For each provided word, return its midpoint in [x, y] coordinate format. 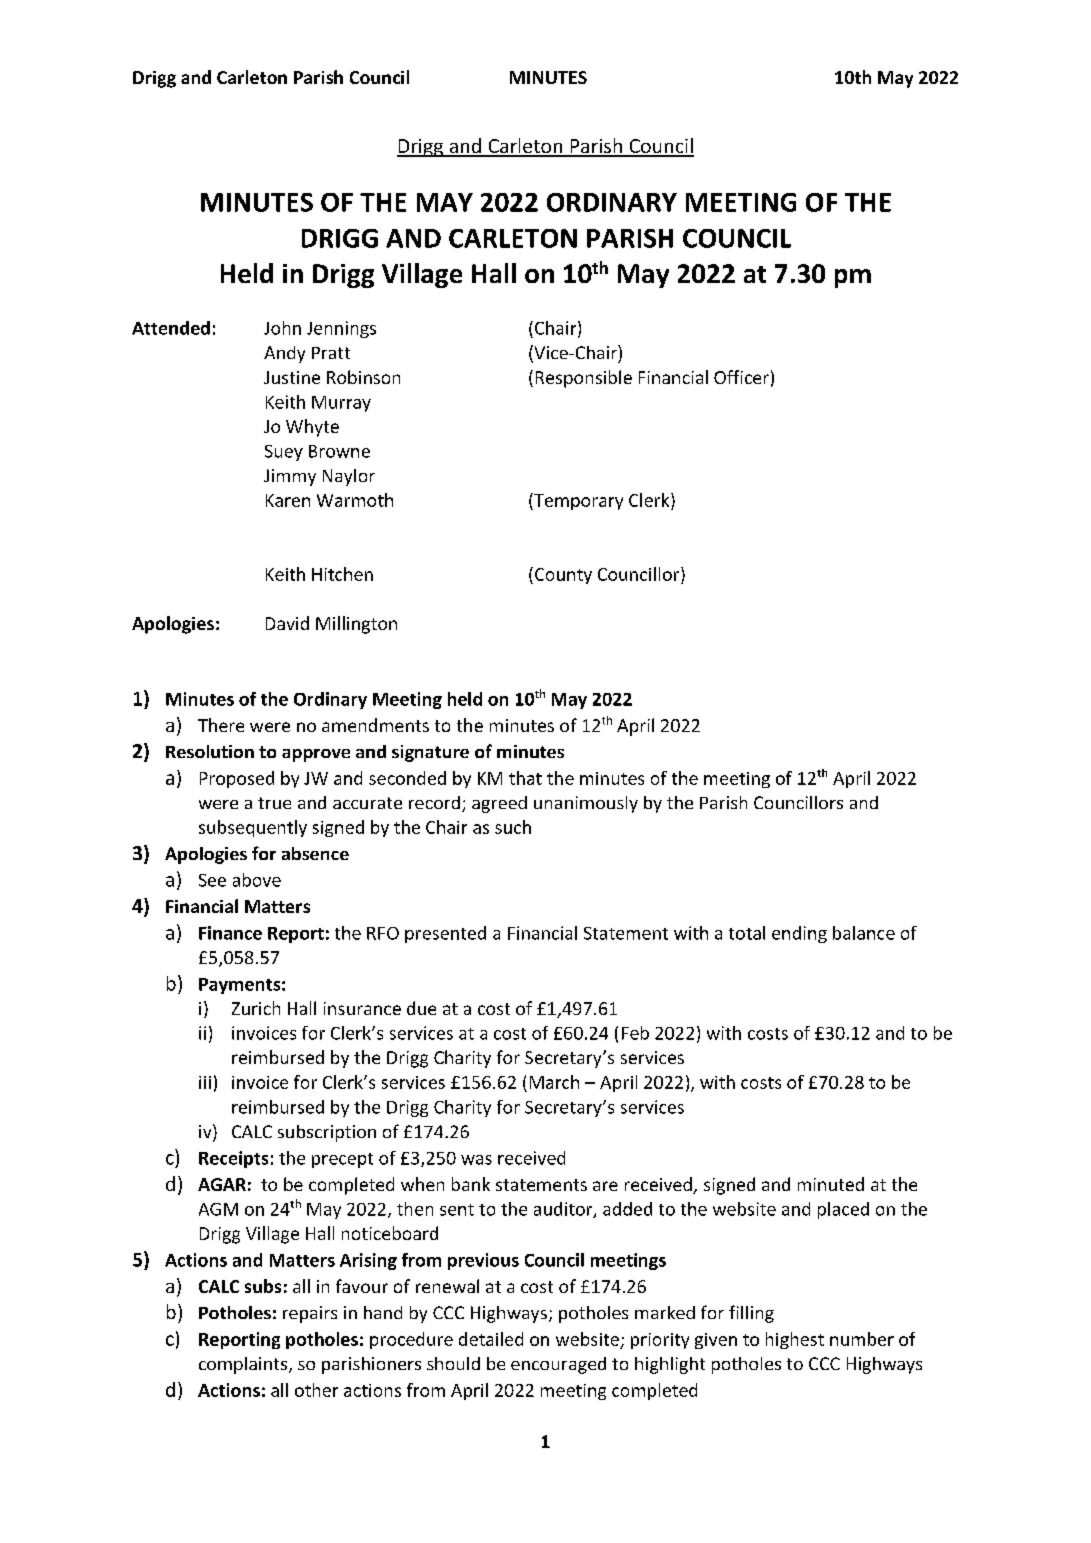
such [513, 827]
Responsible [584, 379]
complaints [244, 1365]
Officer [741, 377]
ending [799, 934]
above [257, 880]
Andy [284, 354]
